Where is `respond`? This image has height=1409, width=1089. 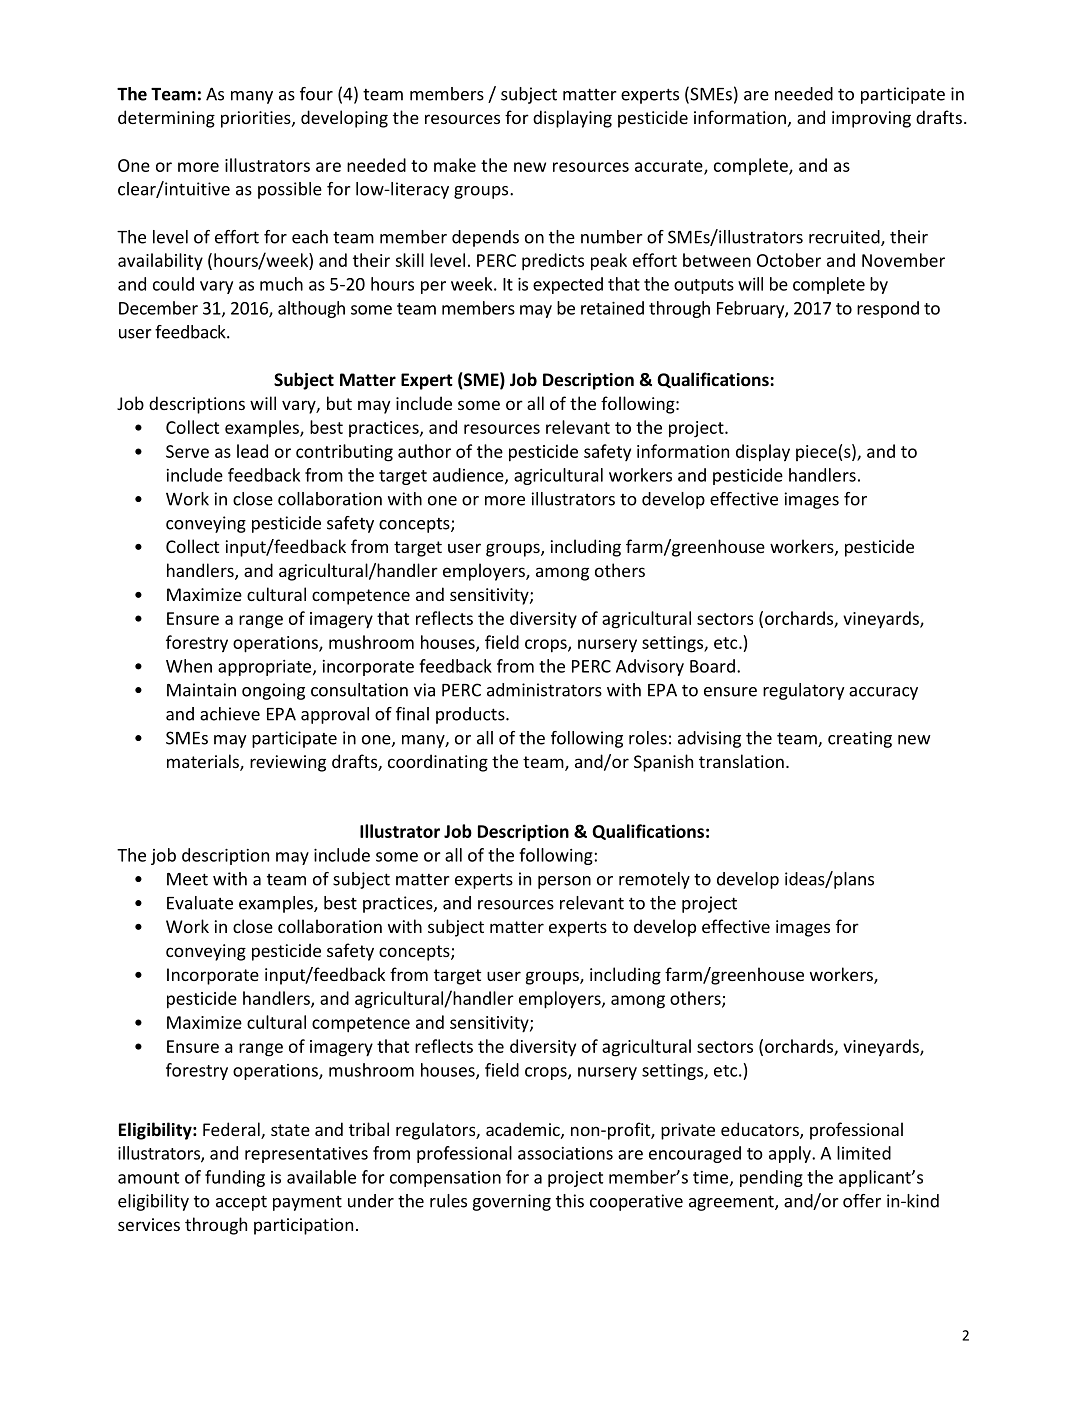 respond is located at coordinates (888, 309).
